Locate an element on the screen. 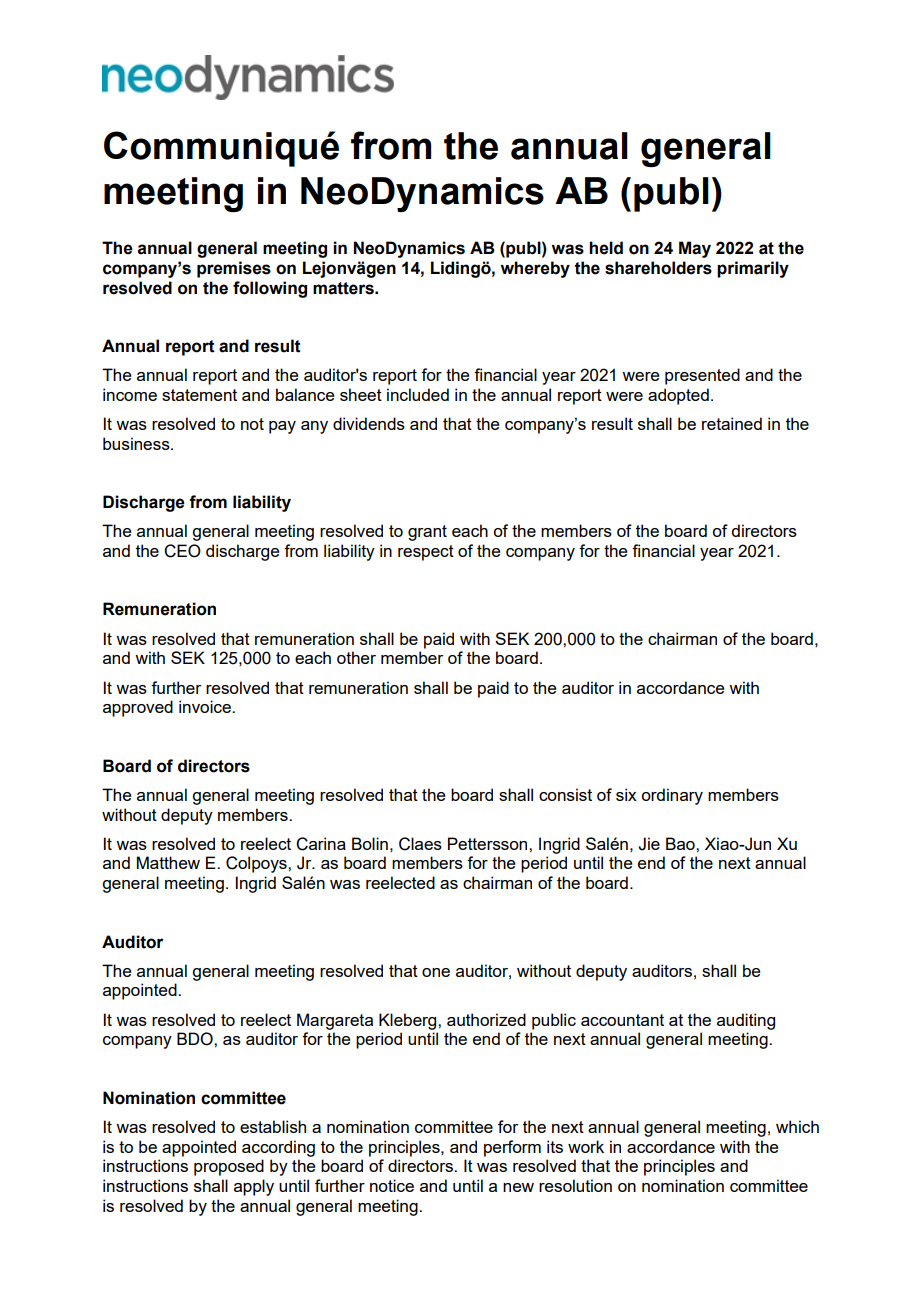 The width and height of the screenshot is (924, 1308). grant is located at coordinates (427, 533).
